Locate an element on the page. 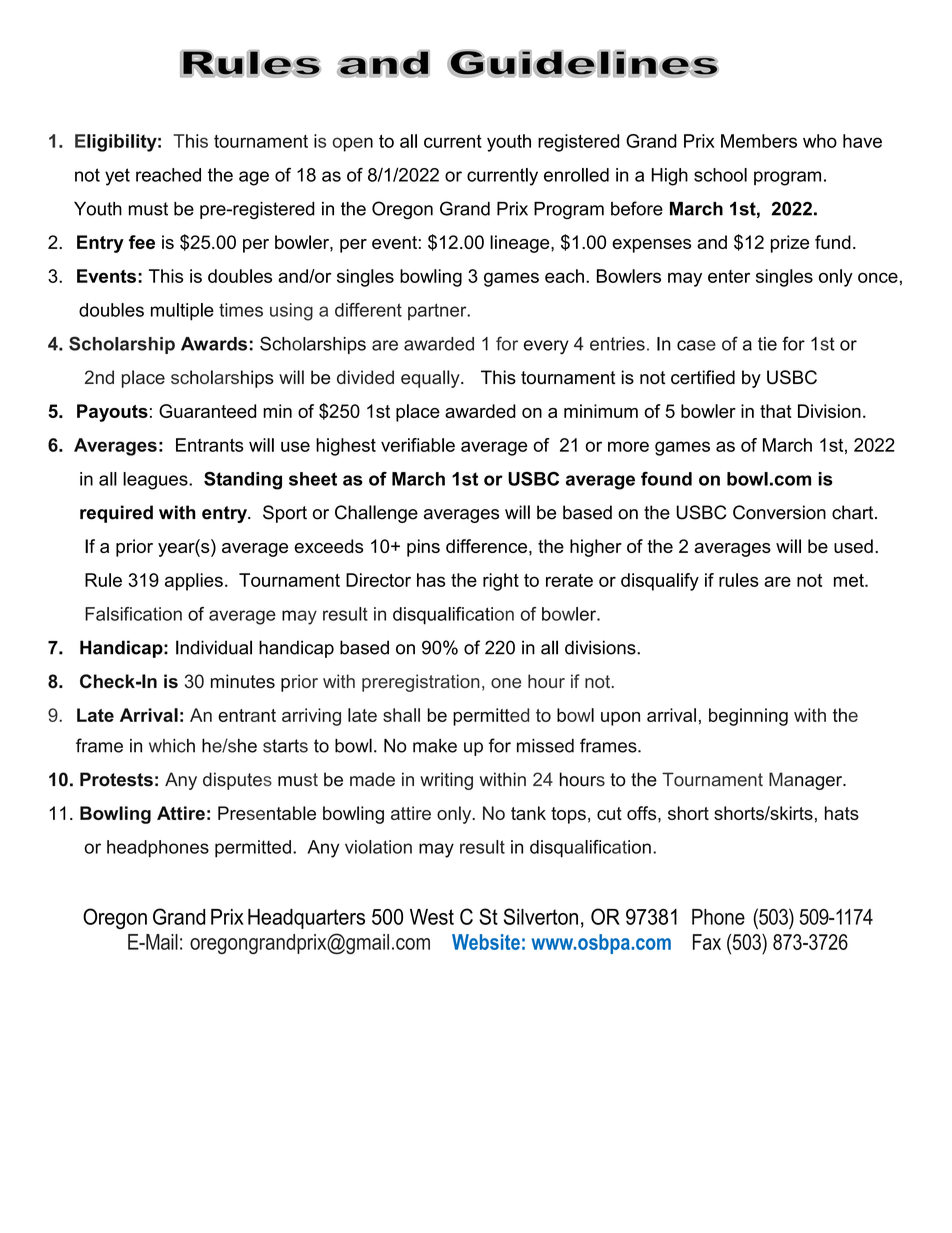 The width and height of the image is (952, 1233). Individual is located at coordinates (214, 647).
